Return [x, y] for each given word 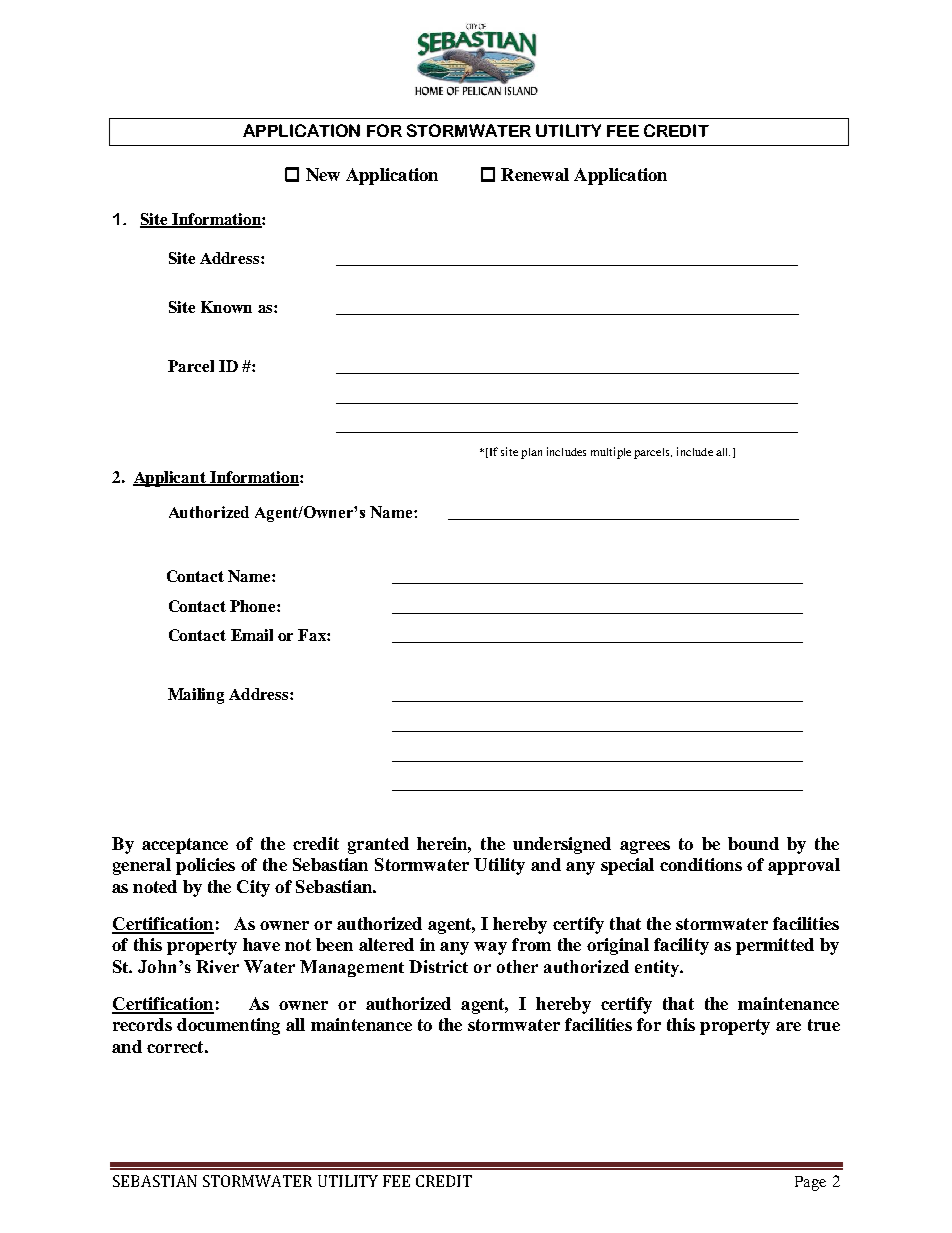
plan [531, 453]
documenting [228, 1026]
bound [753, 843]
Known [226, 307]
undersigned [562, 845]
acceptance [185, 846]
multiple [611, 453]
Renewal [535, 174]
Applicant [170, 479]
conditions [701, 864]
